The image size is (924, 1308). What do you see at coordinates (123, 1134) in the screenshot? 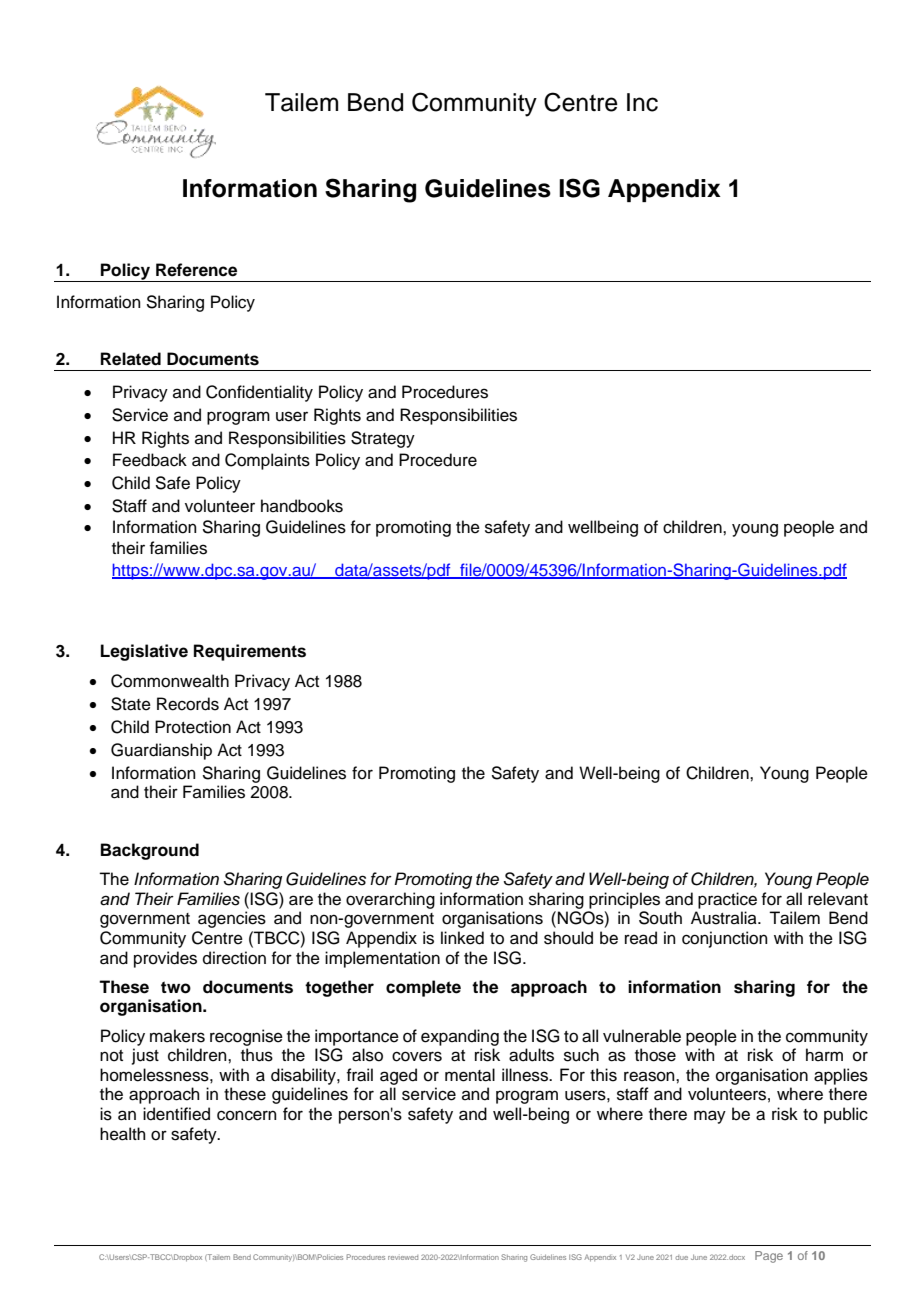
I see `health` at bounding box center [123, 1134].
